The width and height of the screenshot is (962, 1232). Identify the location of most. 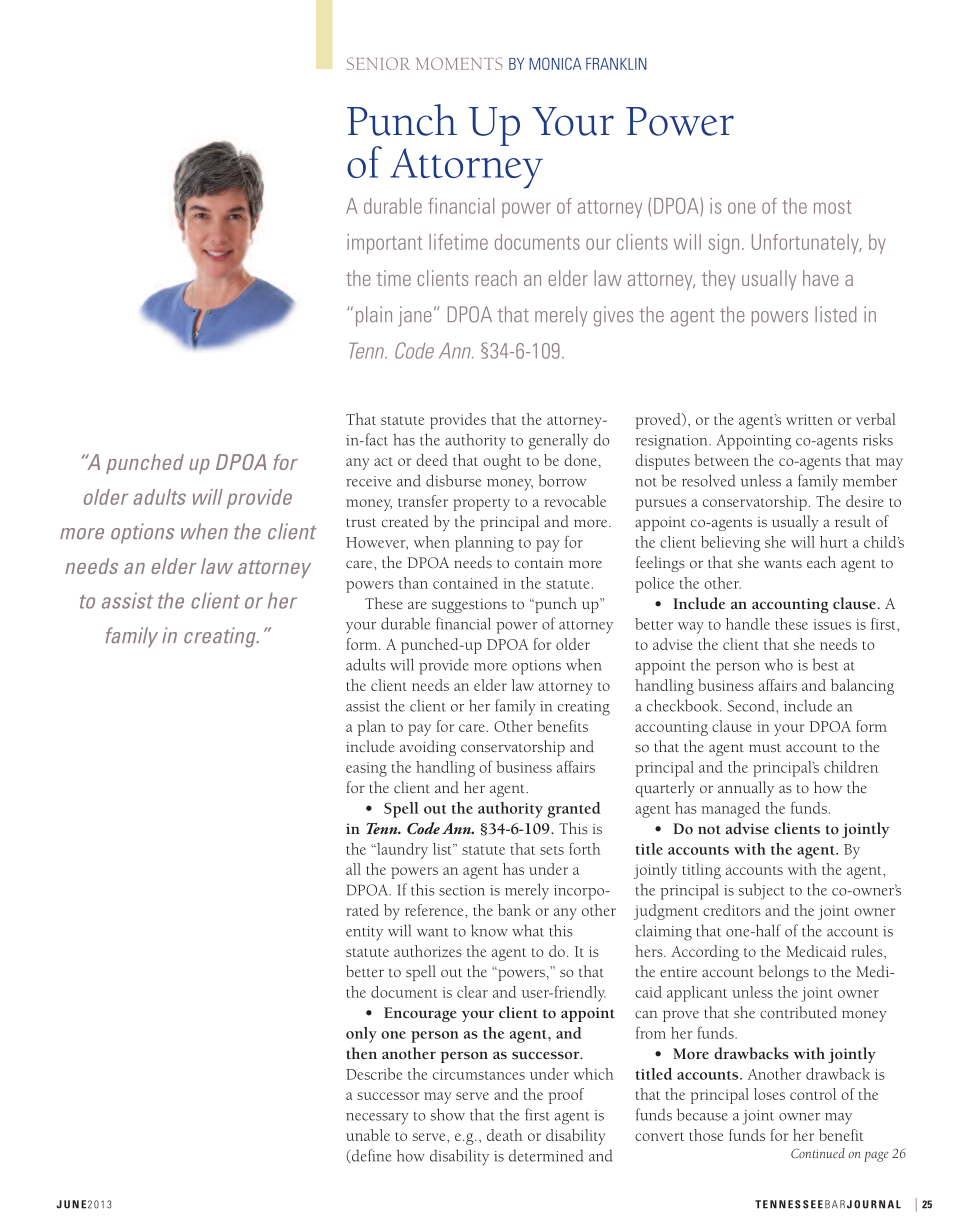
(832, 207).
